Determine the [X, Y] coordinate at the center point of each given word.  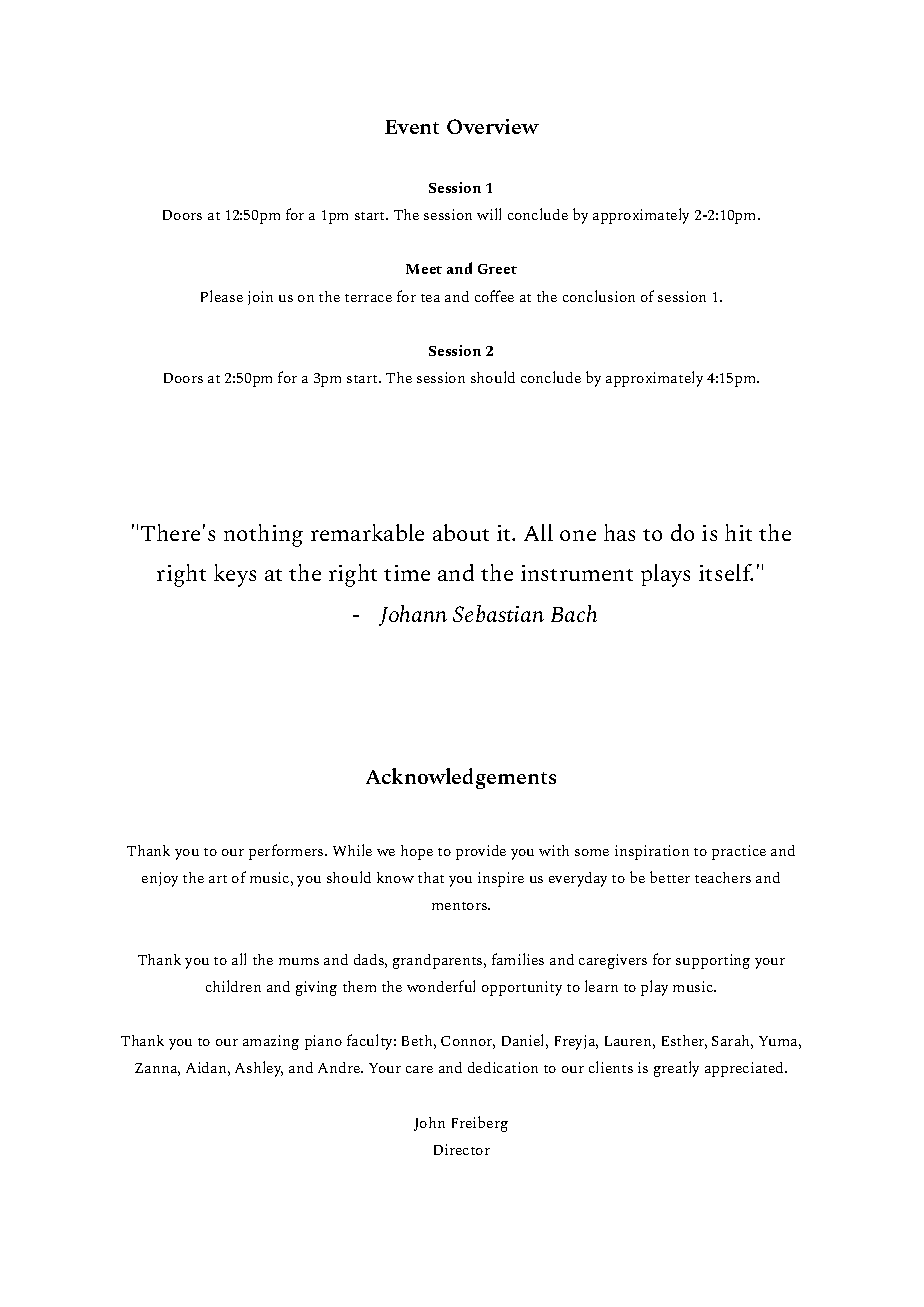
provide [481, 852]
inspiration [652, 852]
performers [287, 852]
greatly [676, 1069]
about [461, 532]
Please [222, 296]
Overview [493, 126]
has [619, 532]
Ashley [259, 1069]
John [429, 1124]
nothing [263, 535]
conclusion [599, 296]
